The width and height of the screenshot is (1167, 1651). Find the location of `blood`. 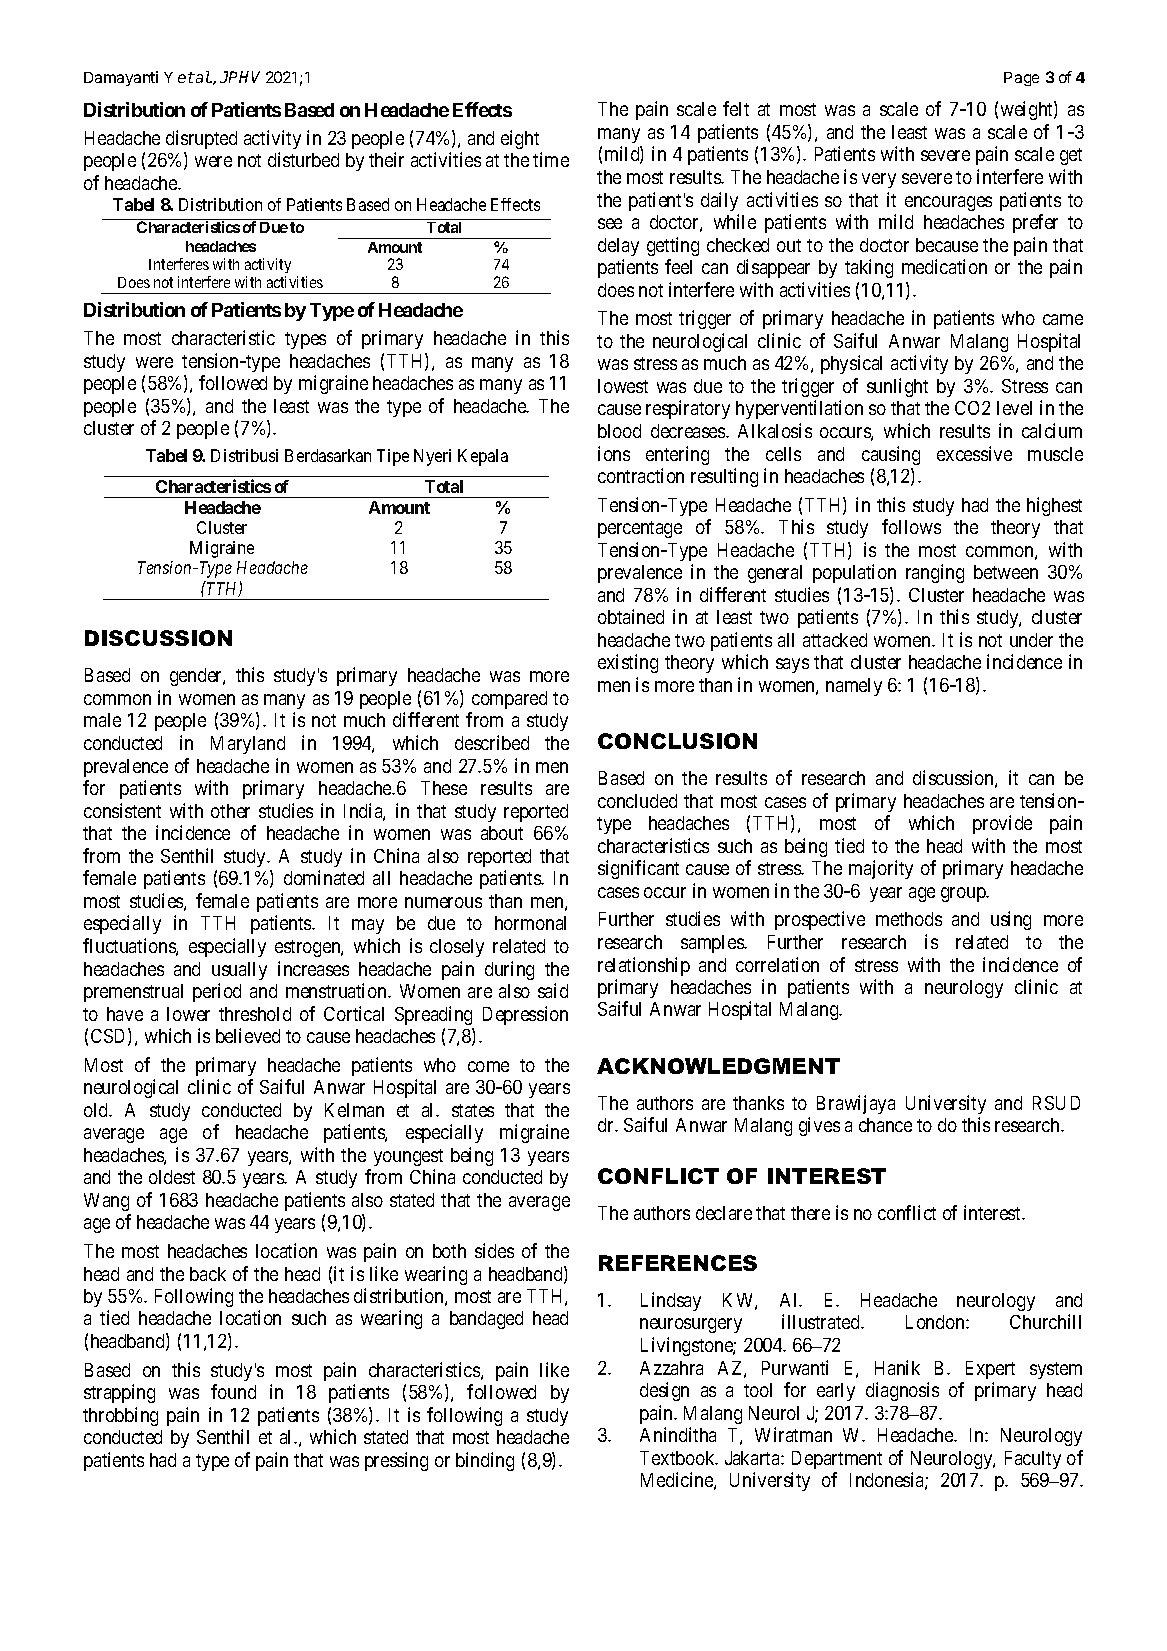

blood is located at coordinates (619, 431).
